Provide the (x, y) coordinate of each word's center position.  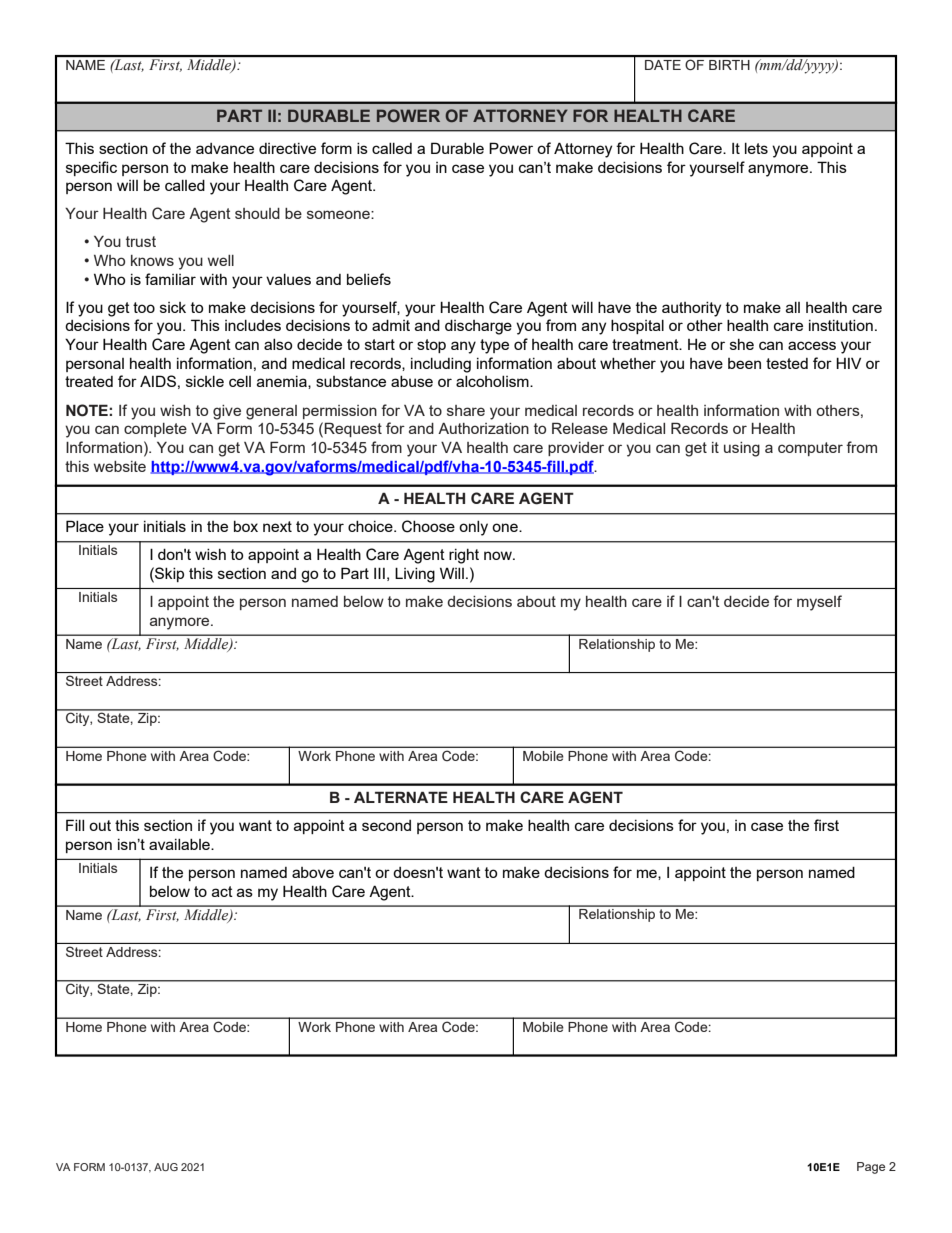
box (246, 526)
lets (756, 148)
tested (787, 363)
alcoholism (493, 381)
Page (871, 1168)
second (386, 825)
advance (225, 148)
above (313, 872)
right (464, 556)
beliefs (369, 279)
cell (240, 381)
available (180, 844)
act (222, 891)
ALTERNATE (401, 797)
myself (819, 603)
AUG (166, 1167)
